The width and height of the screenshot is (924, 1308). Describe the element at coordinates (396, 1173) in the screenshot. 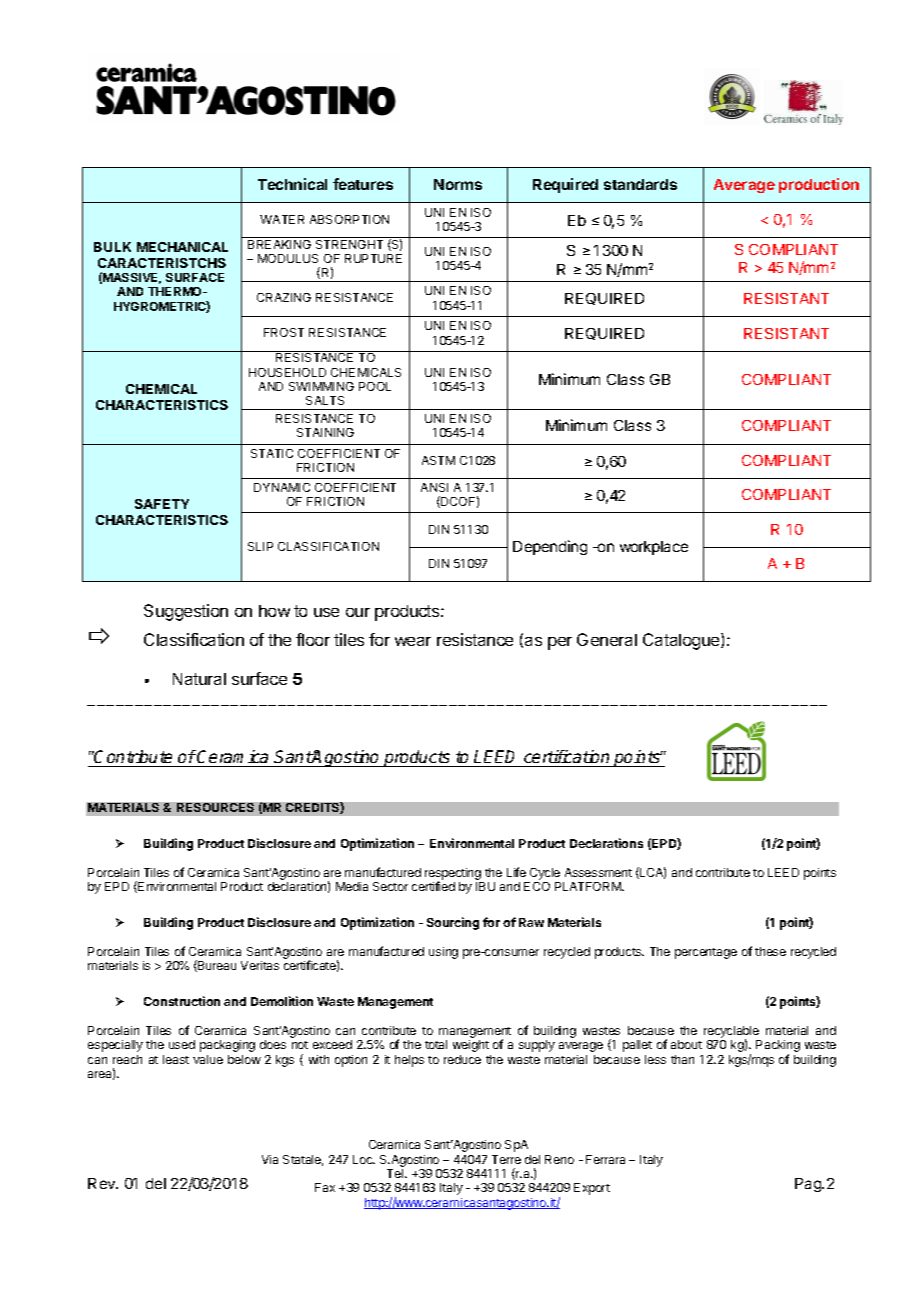

I see `Tel` at that location.
